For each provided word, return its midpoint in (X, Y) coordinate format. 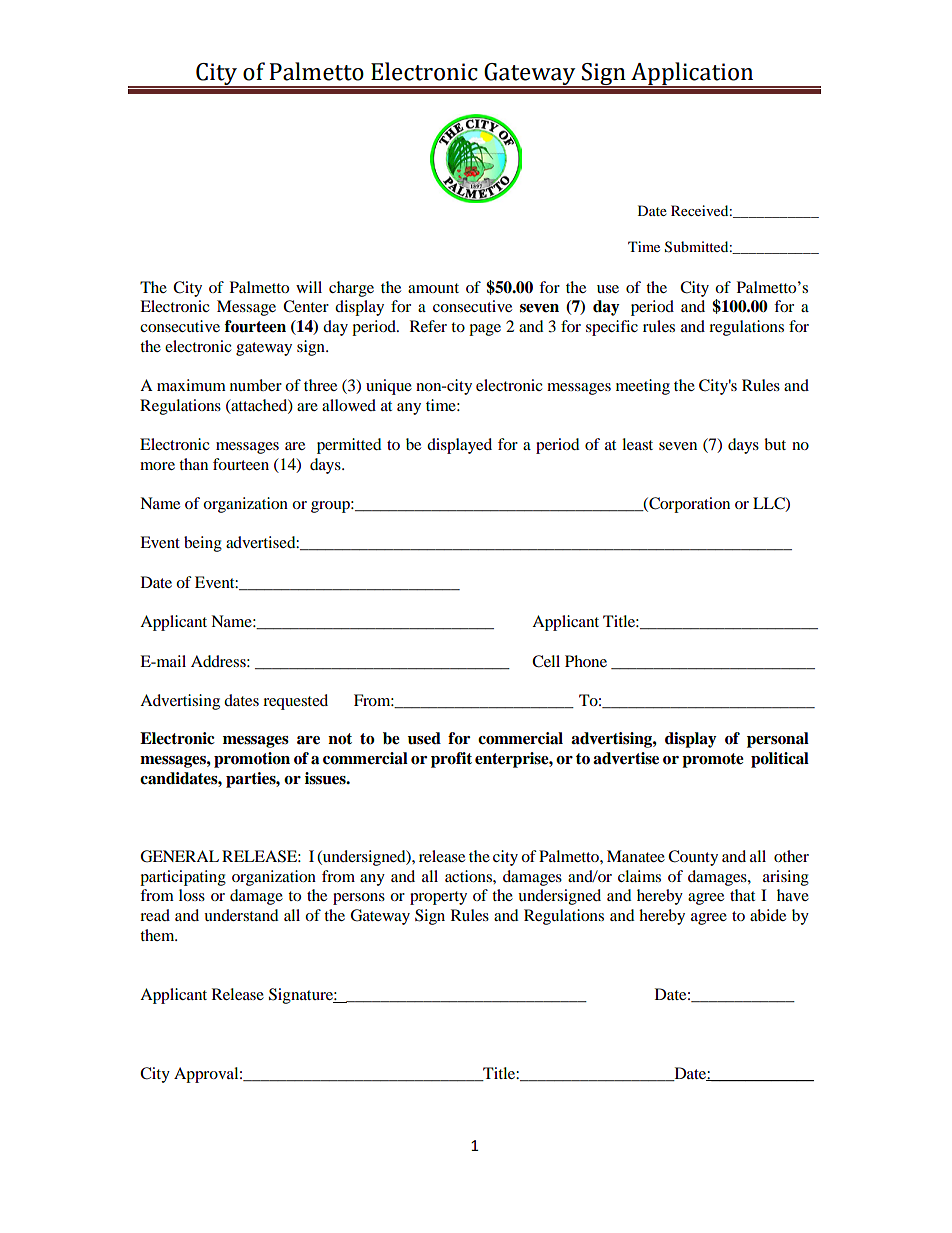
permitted (349, 446)
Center (306, 306)
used (424, 738)
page (485, 330)
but (775, 444)
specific (612, 328)
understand (241, 915)
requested (295, 702)
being (203, 544)
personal (778, 740)
